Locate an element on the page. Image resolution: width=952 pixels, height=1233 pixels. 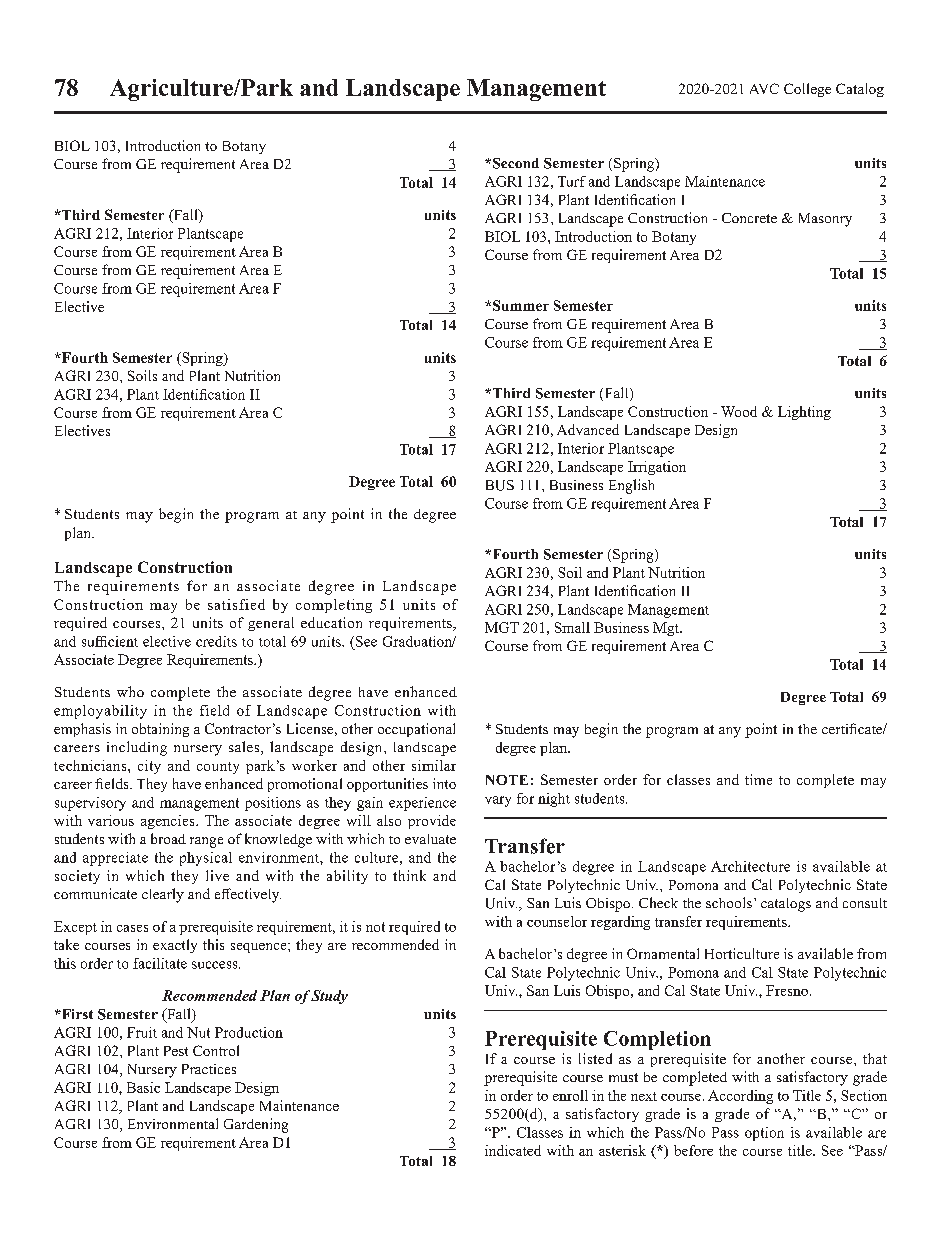
AVC is located at coordinates (764, 88).
